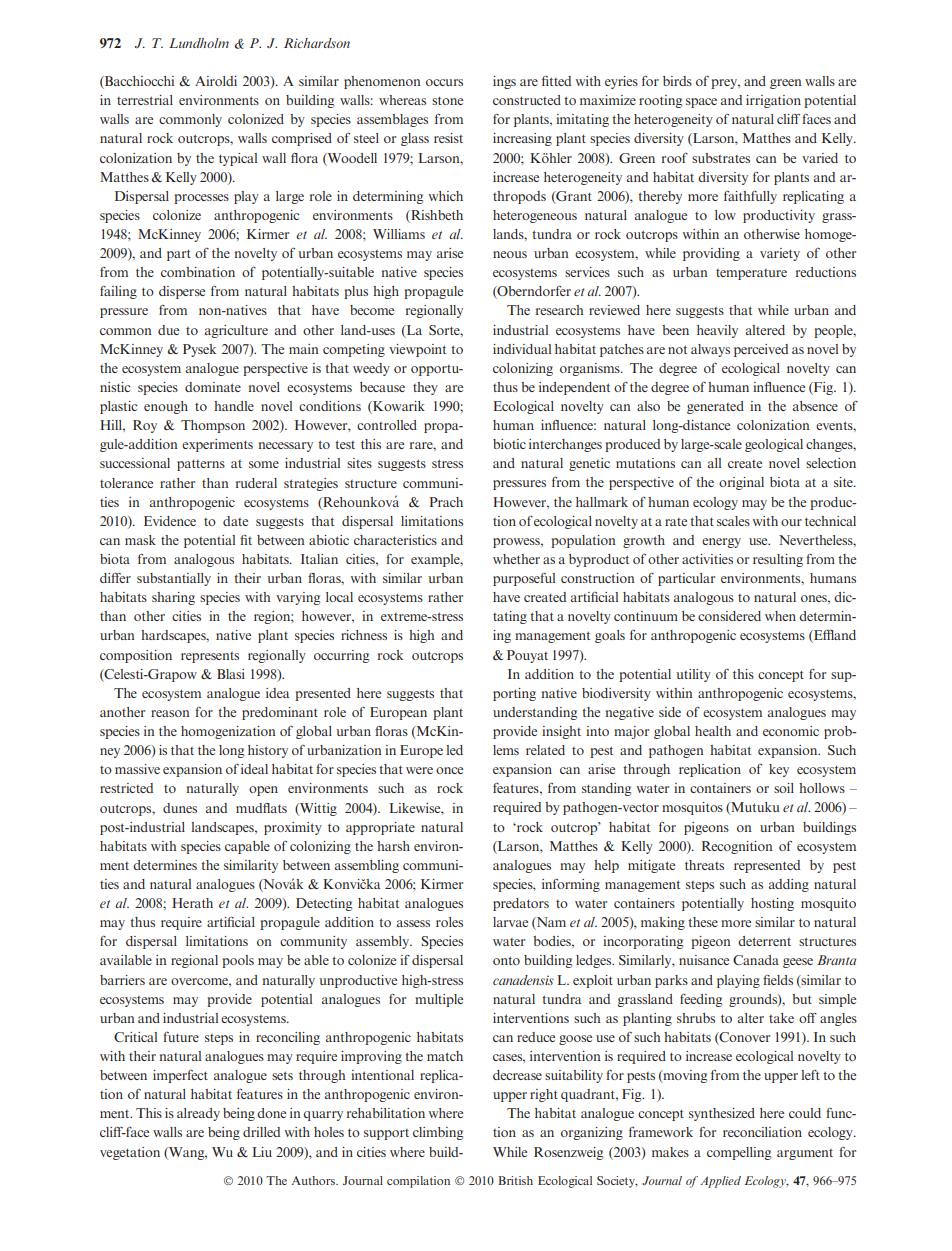  Describe the element at coordinates (419, 770) in the screenshot. I see `were` at that location.
